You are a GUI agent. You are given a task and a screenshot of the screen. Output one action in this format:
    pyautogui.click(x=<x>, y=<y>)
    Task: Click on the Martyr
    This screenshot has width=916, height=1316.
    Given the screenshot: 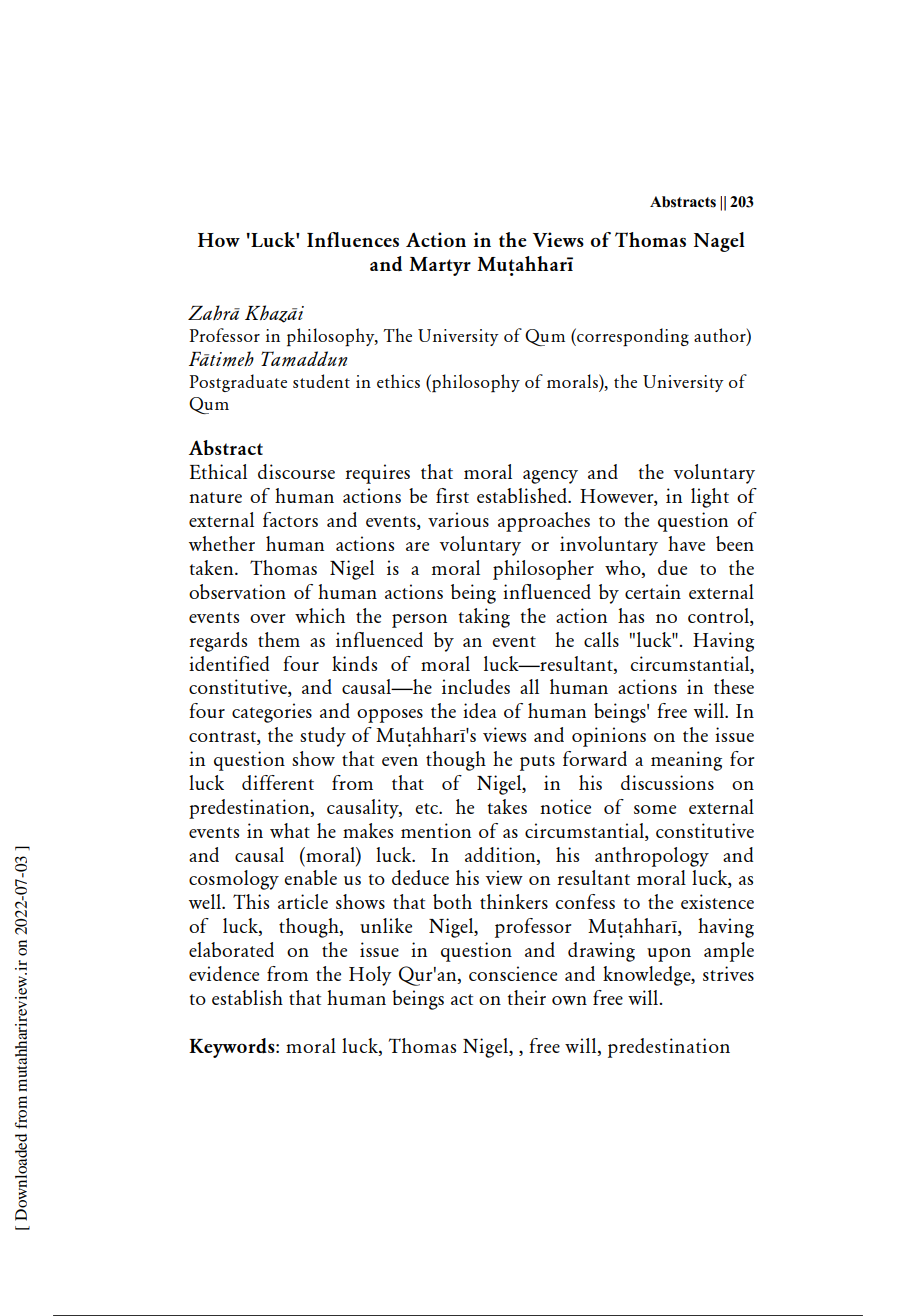 What is the action you would take?
    pyautogui.click(x=440, y=266)
